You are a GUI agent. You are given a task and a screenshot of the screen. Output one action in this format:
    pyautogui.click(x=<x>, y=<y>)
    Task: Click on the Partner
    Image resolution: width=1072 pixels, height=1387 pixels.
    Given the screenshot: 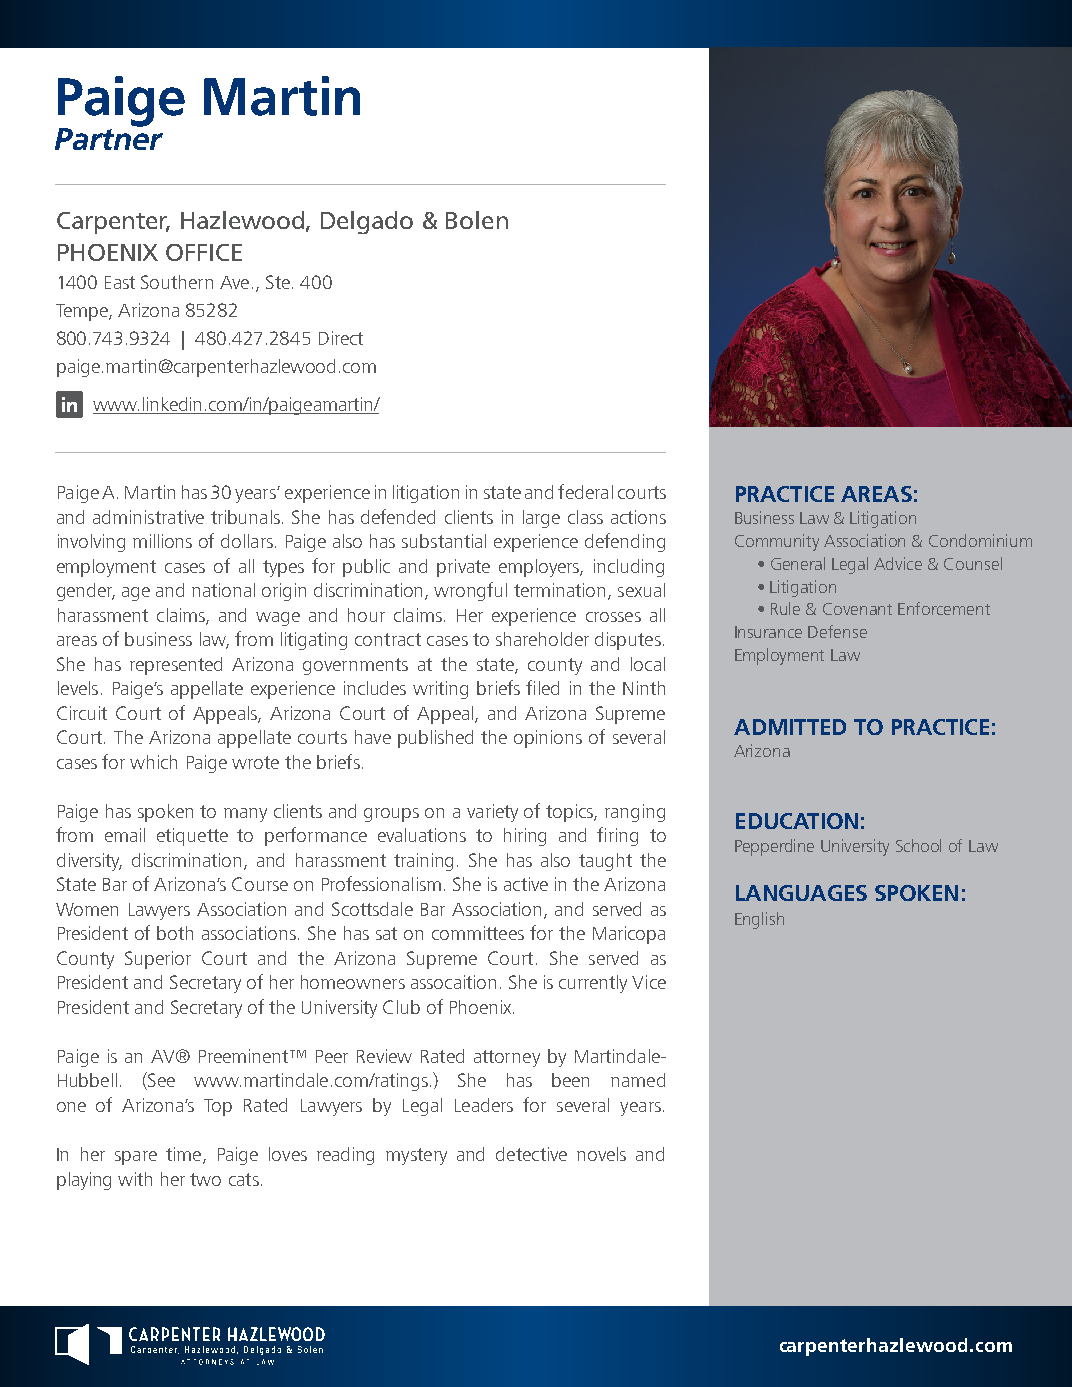 What is the action you would take?
    pyautogui.click(x=109, y=138)
